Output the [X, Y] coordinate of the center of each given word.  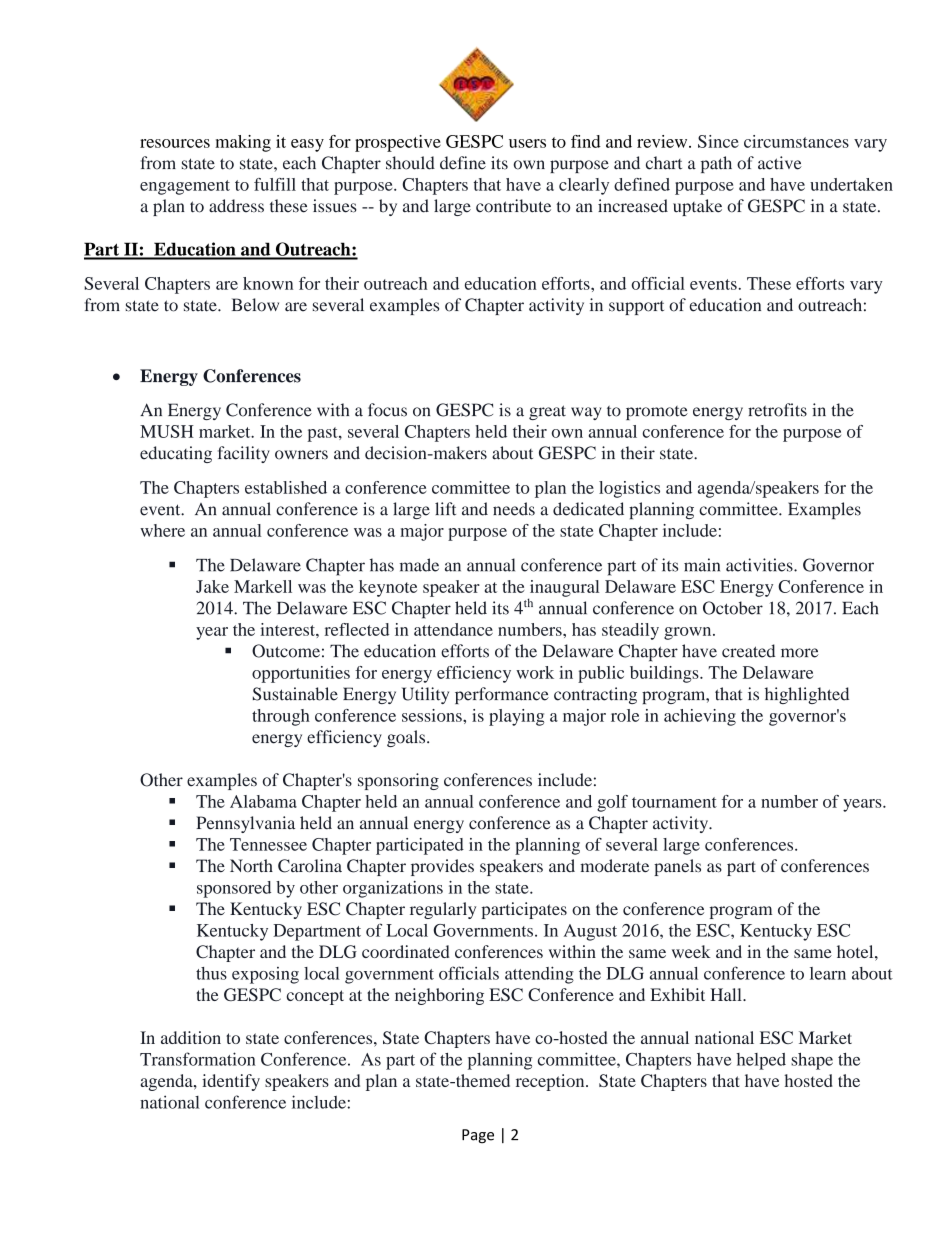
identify [231, 1082]
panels [677, 867]
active [780, 163]
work [535, 672]
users [527, 143]
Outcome [286, 651]
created [748, 651]
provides [442, 867]
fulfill [275, 184]
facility [244, 454]
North [251, 865]
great [547, 412]
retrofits [777, 410]
